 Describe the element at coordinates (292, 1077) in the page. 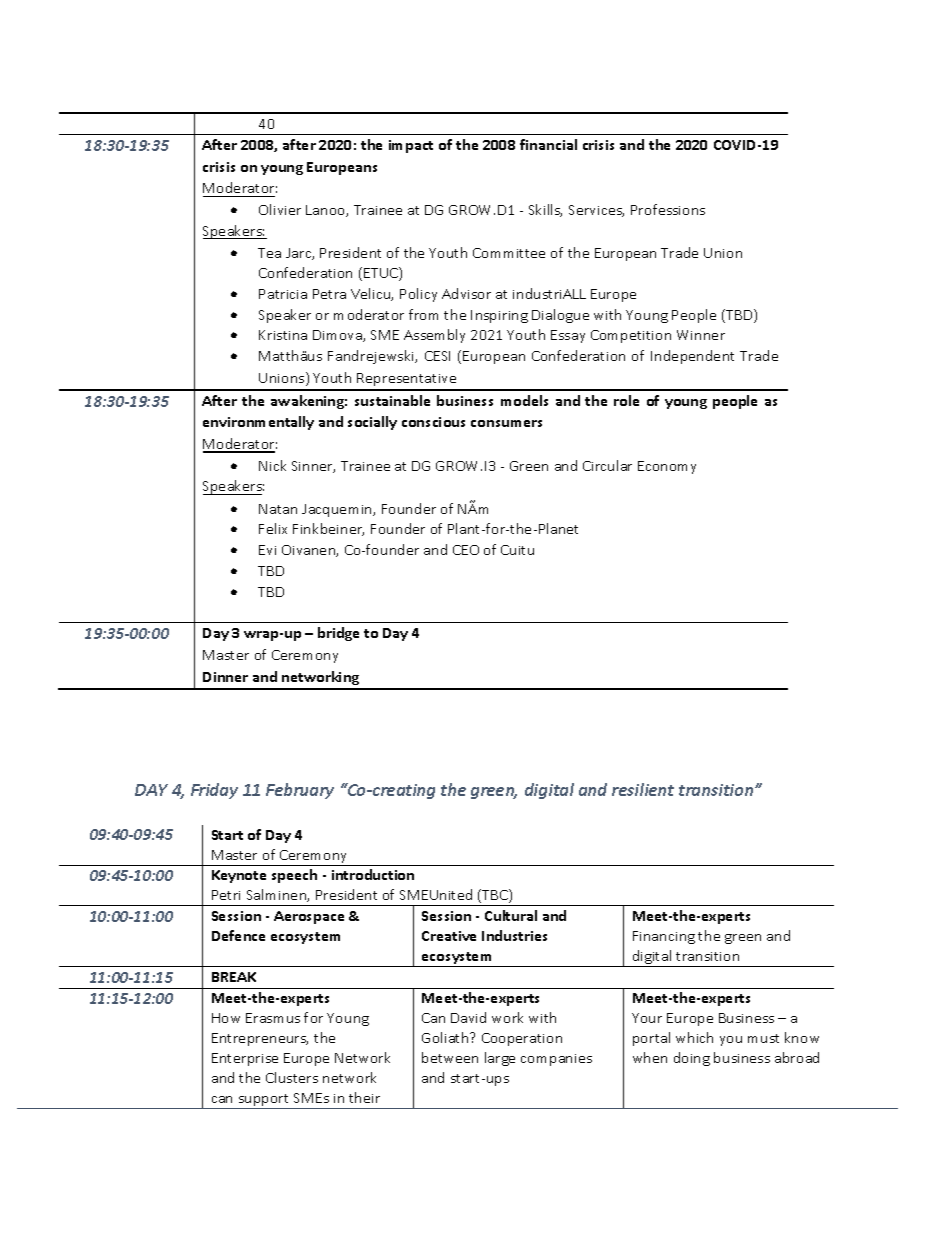

I see `Clusters` at that location.
